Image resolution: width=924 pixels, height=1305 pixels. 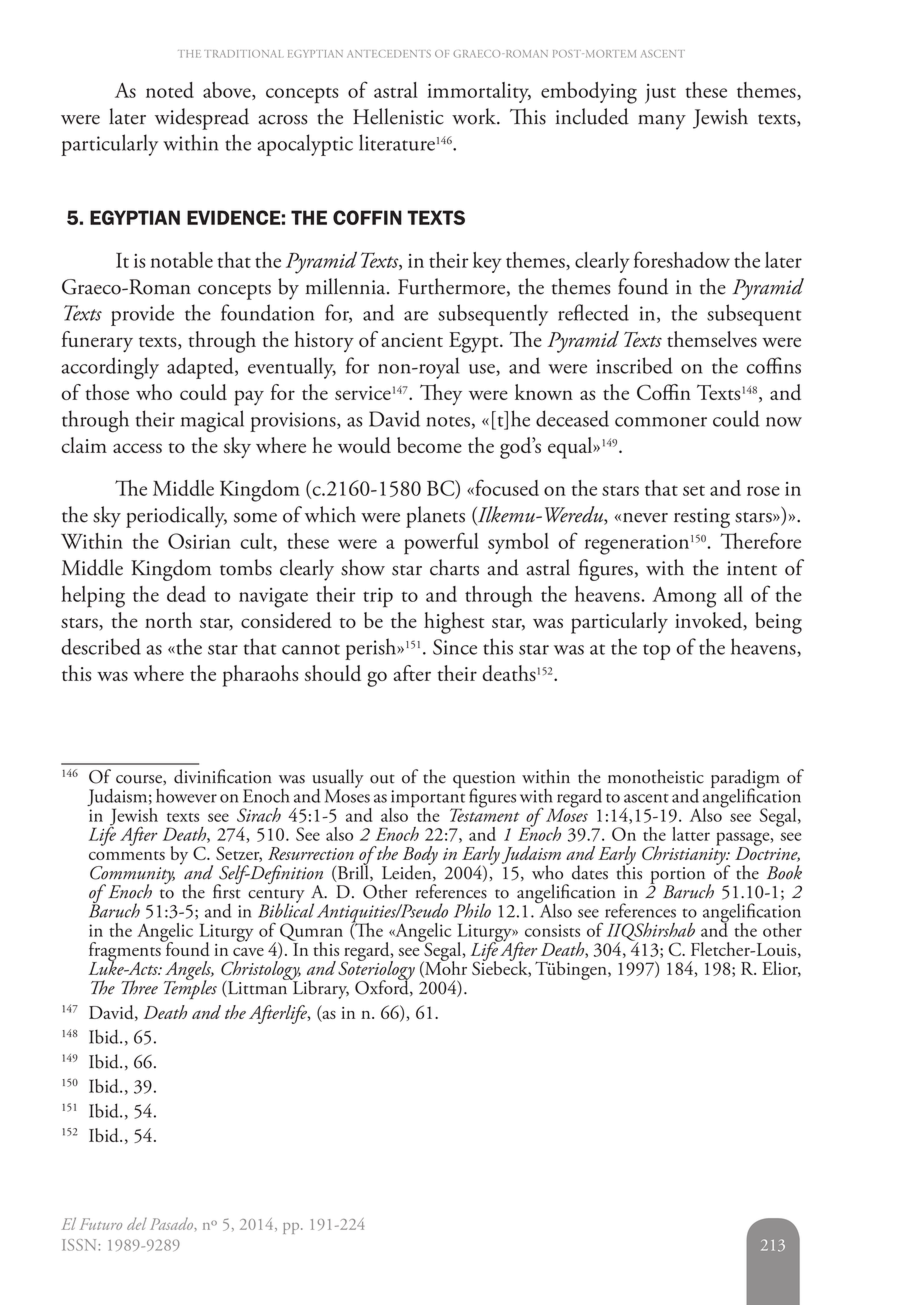 What do you see at coordinates (660, 94) in the screenshot?
I see `just` at bounding box center [660, 94].
